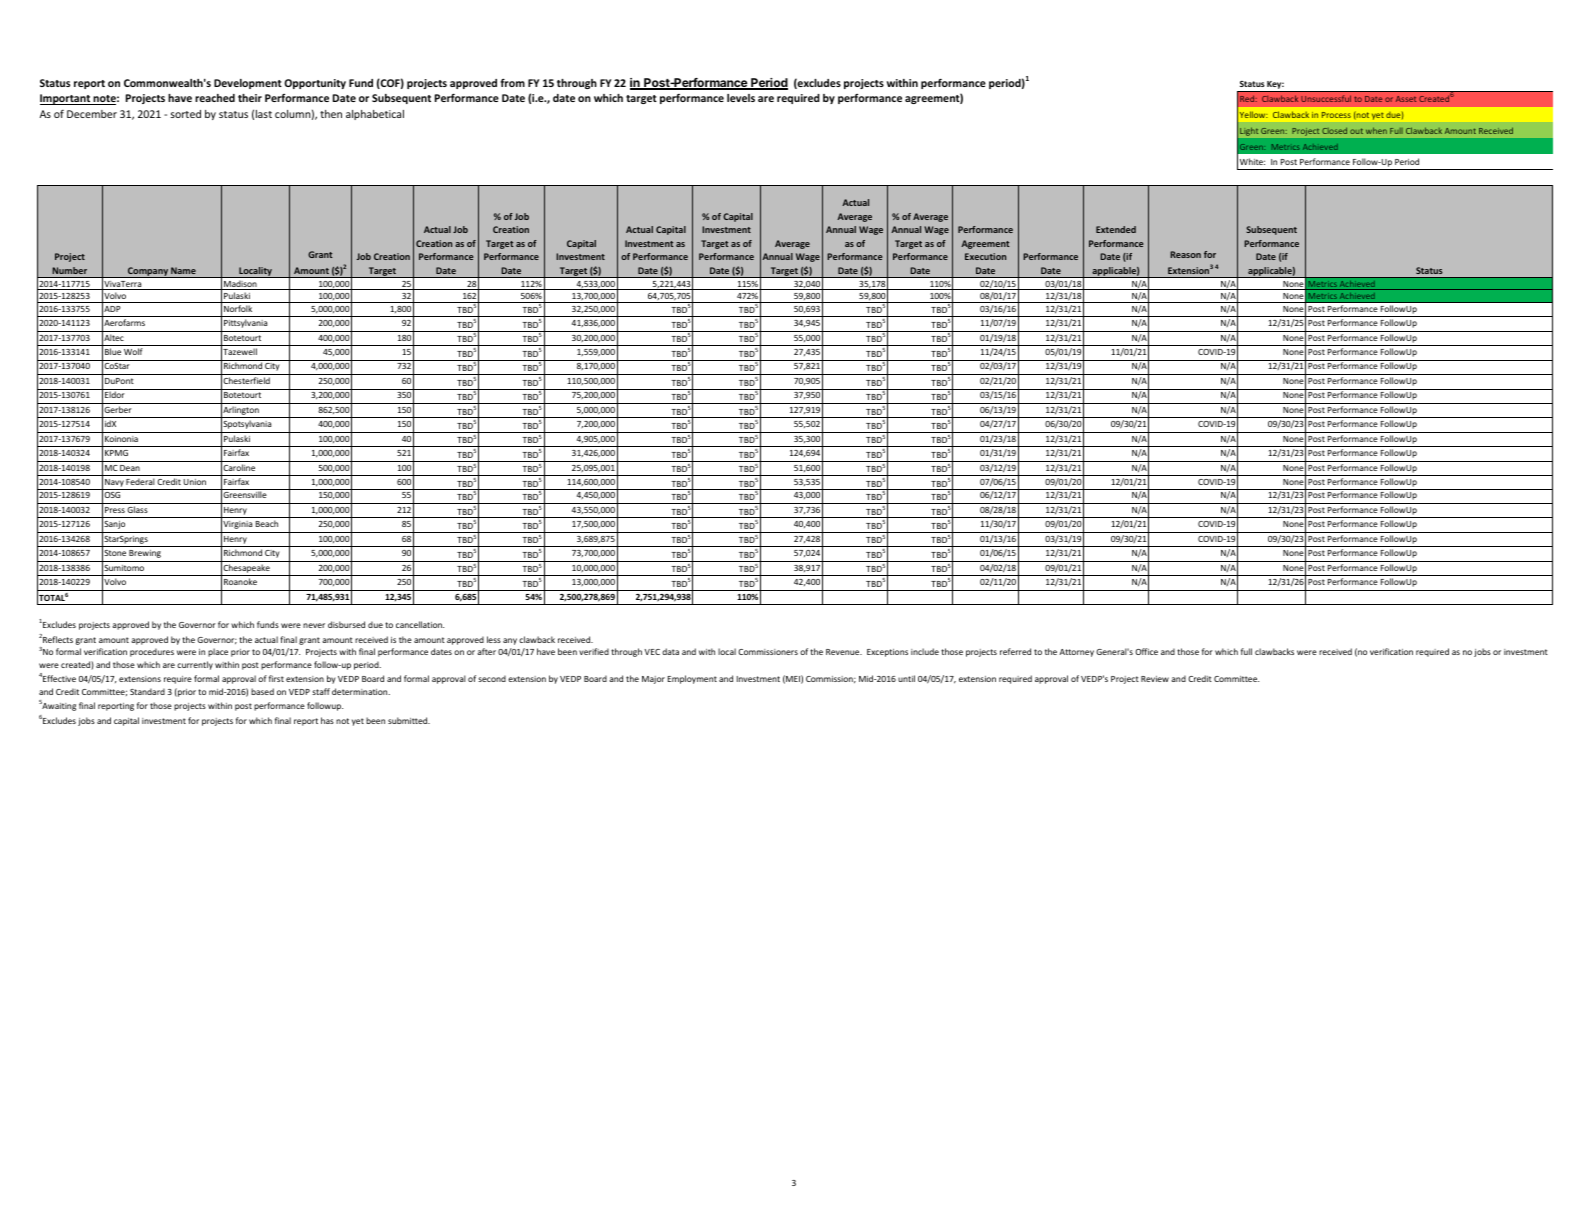 The height and width of the page is (1229, 1590). I want to click on reached, so click(215, 98).
